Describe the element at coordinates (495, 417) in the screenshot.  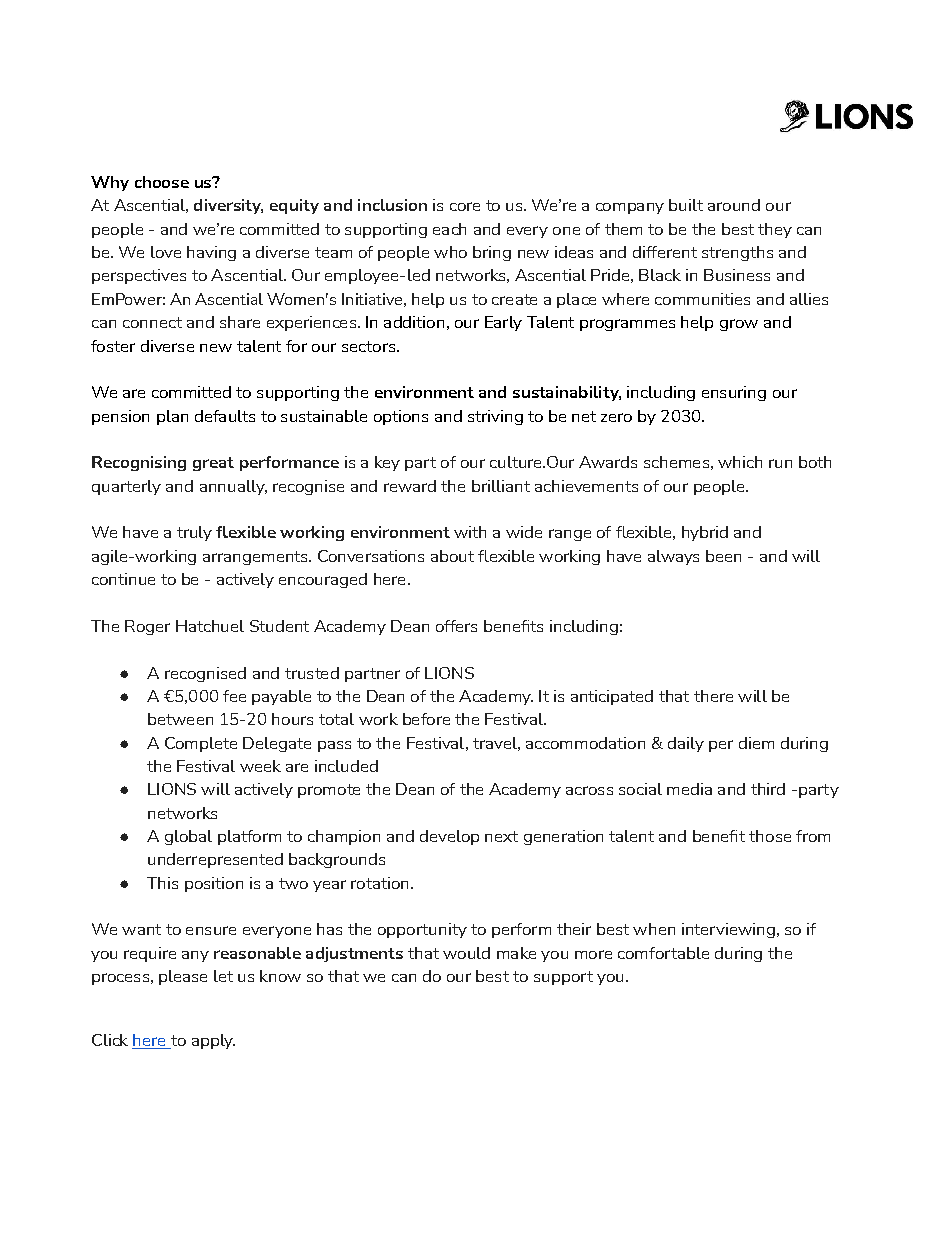
I see `striving` at that location.
